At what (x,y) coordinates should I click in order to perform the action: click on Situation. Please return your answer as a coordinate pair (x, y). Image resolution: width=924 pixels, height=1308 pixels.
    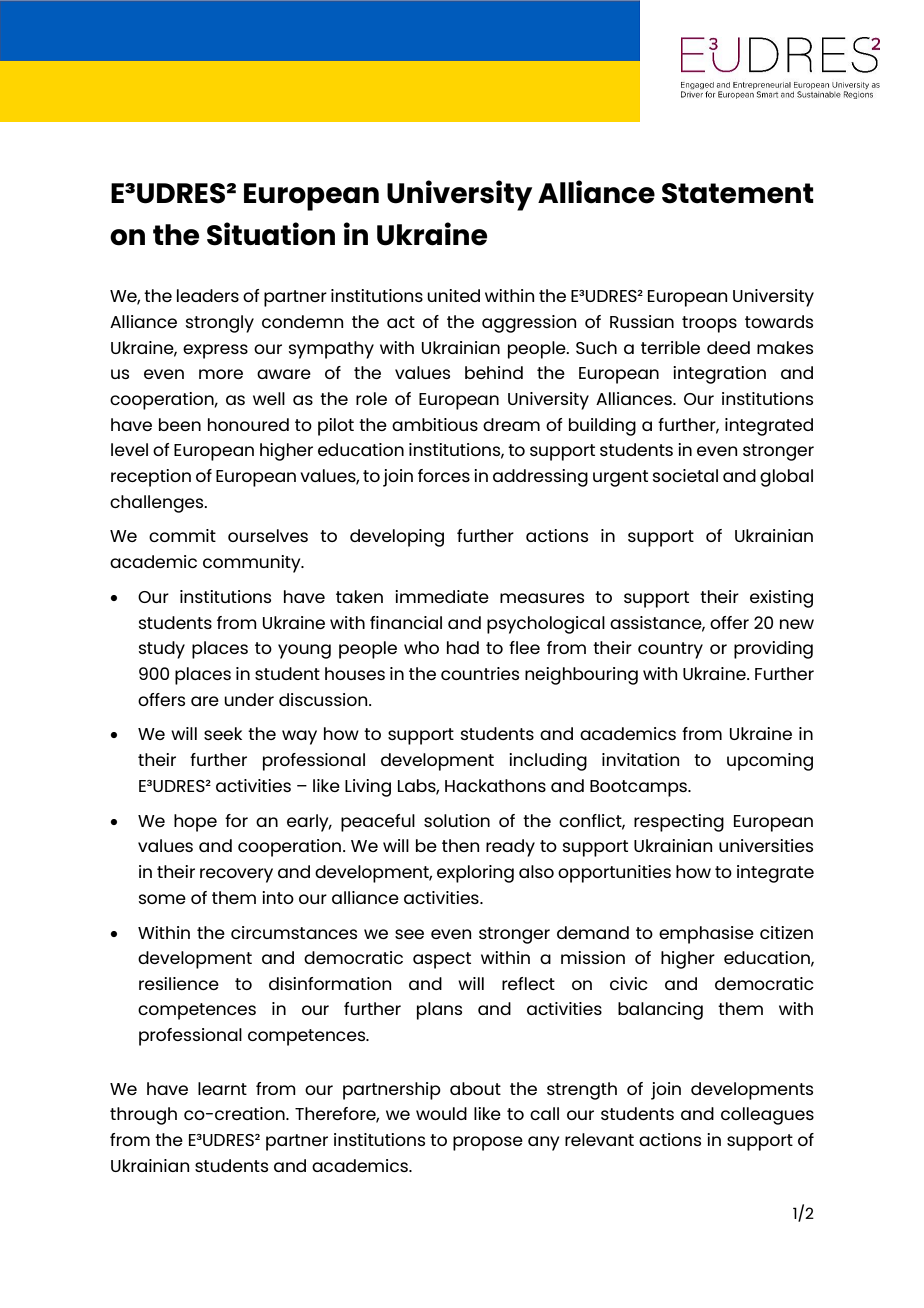
    Looking at the image, I should click on (271, 234).
